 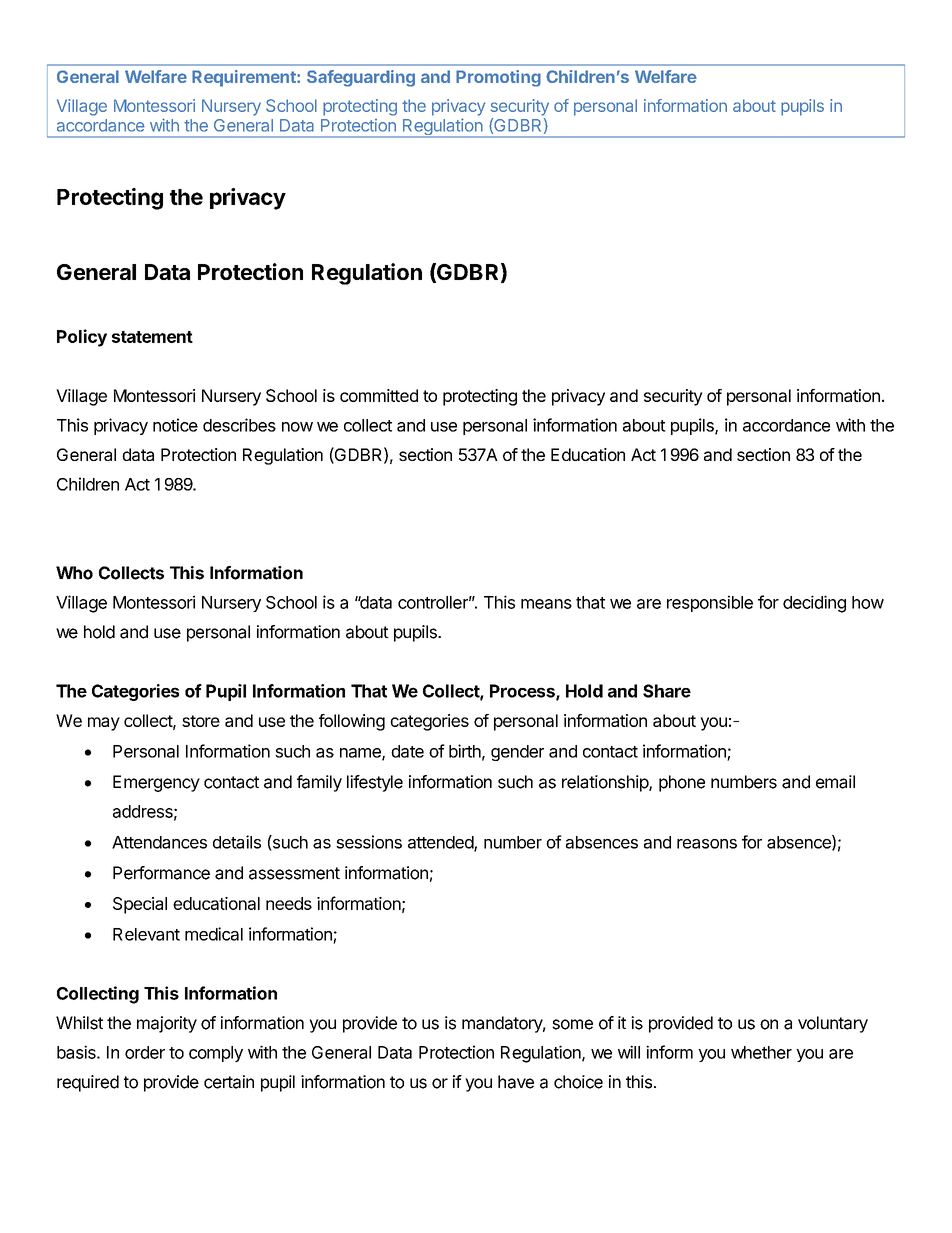 I want to click on Safeguarding, so click(x=361, y=78).
